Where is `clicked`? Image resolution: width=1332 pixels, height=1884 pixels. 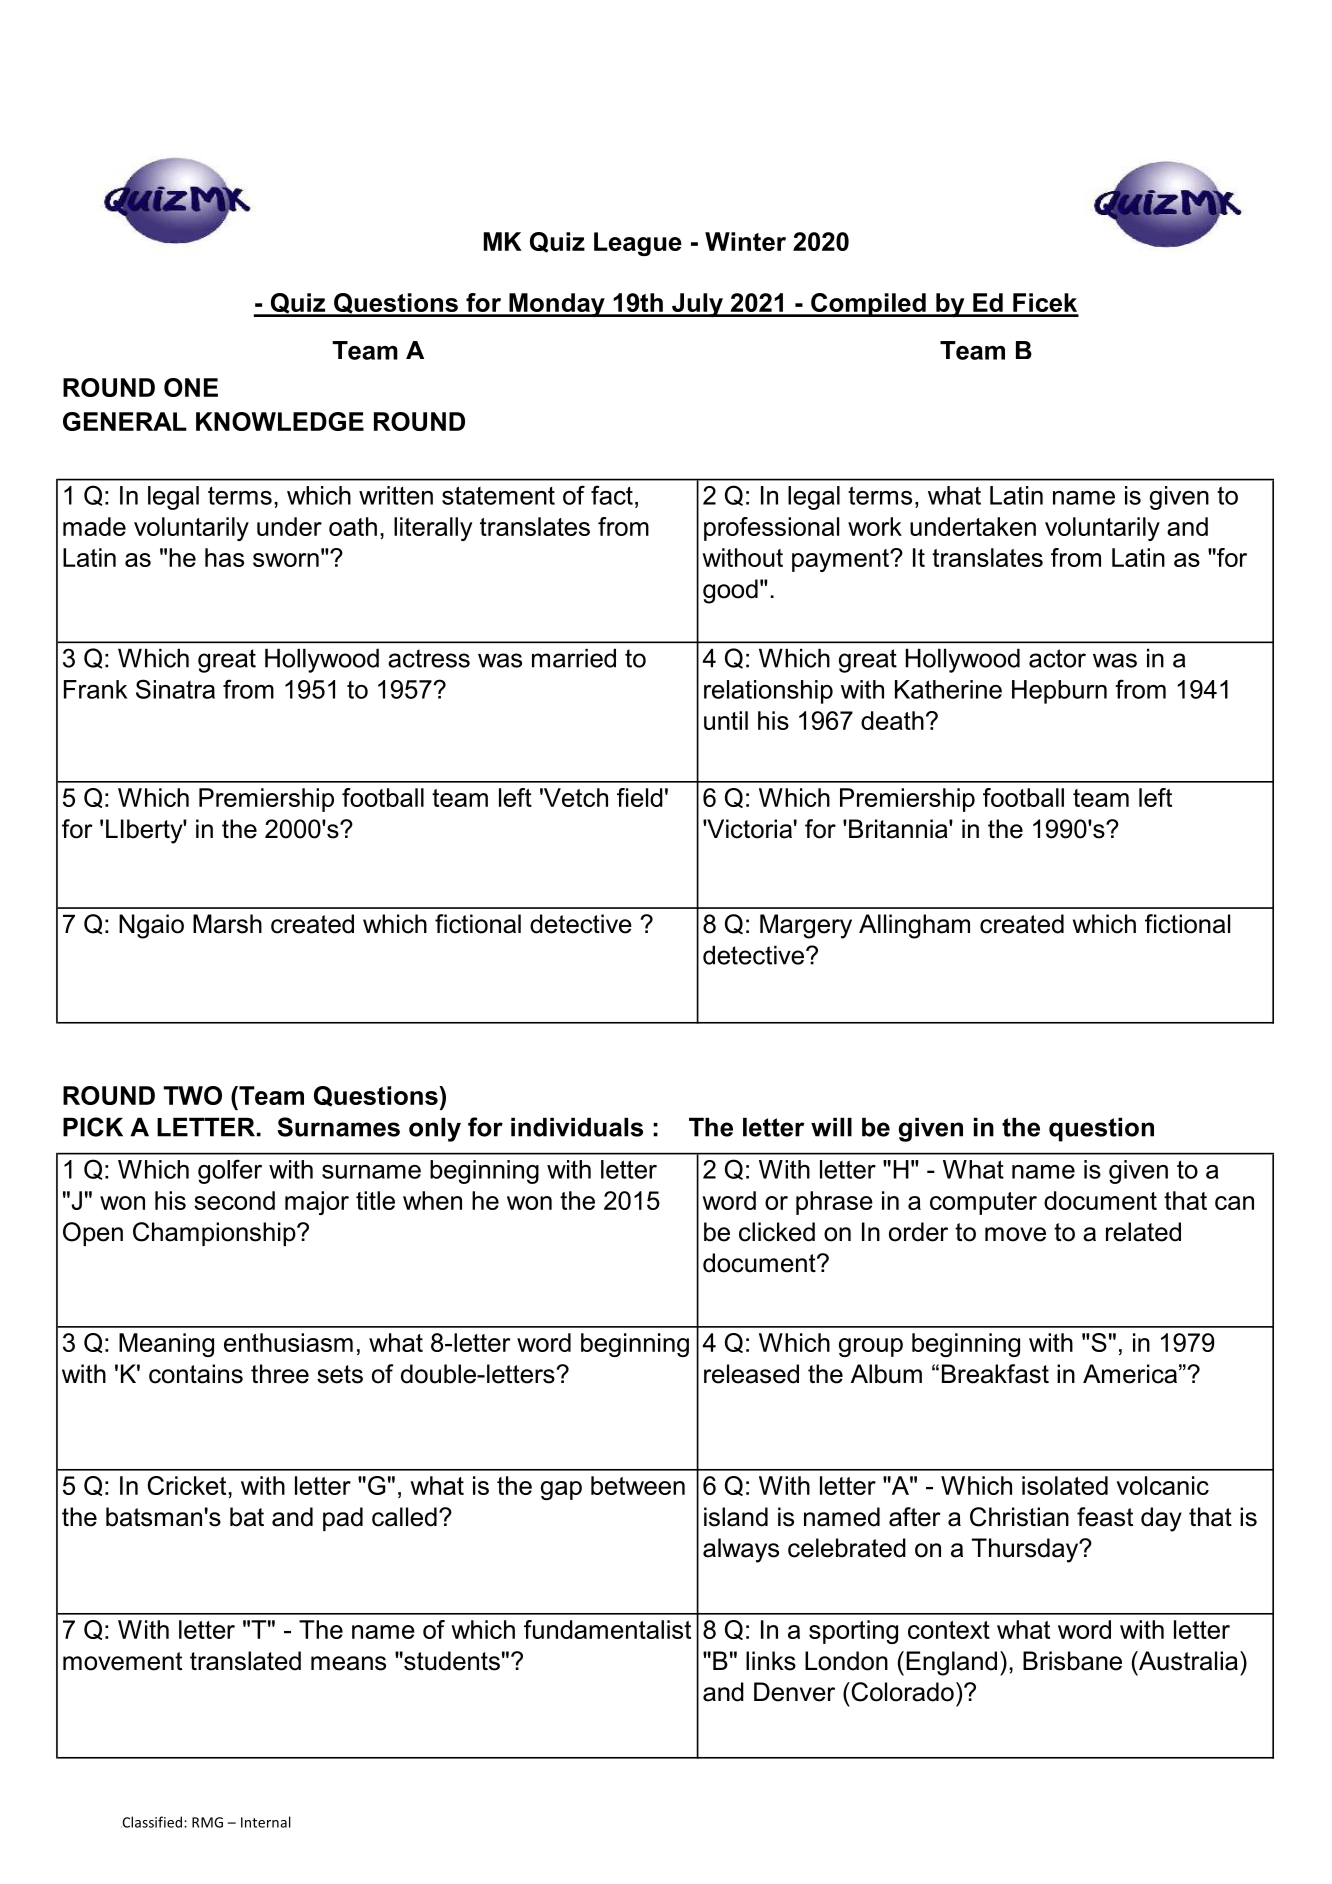 clicked is located at coordinates (777, 1232).
